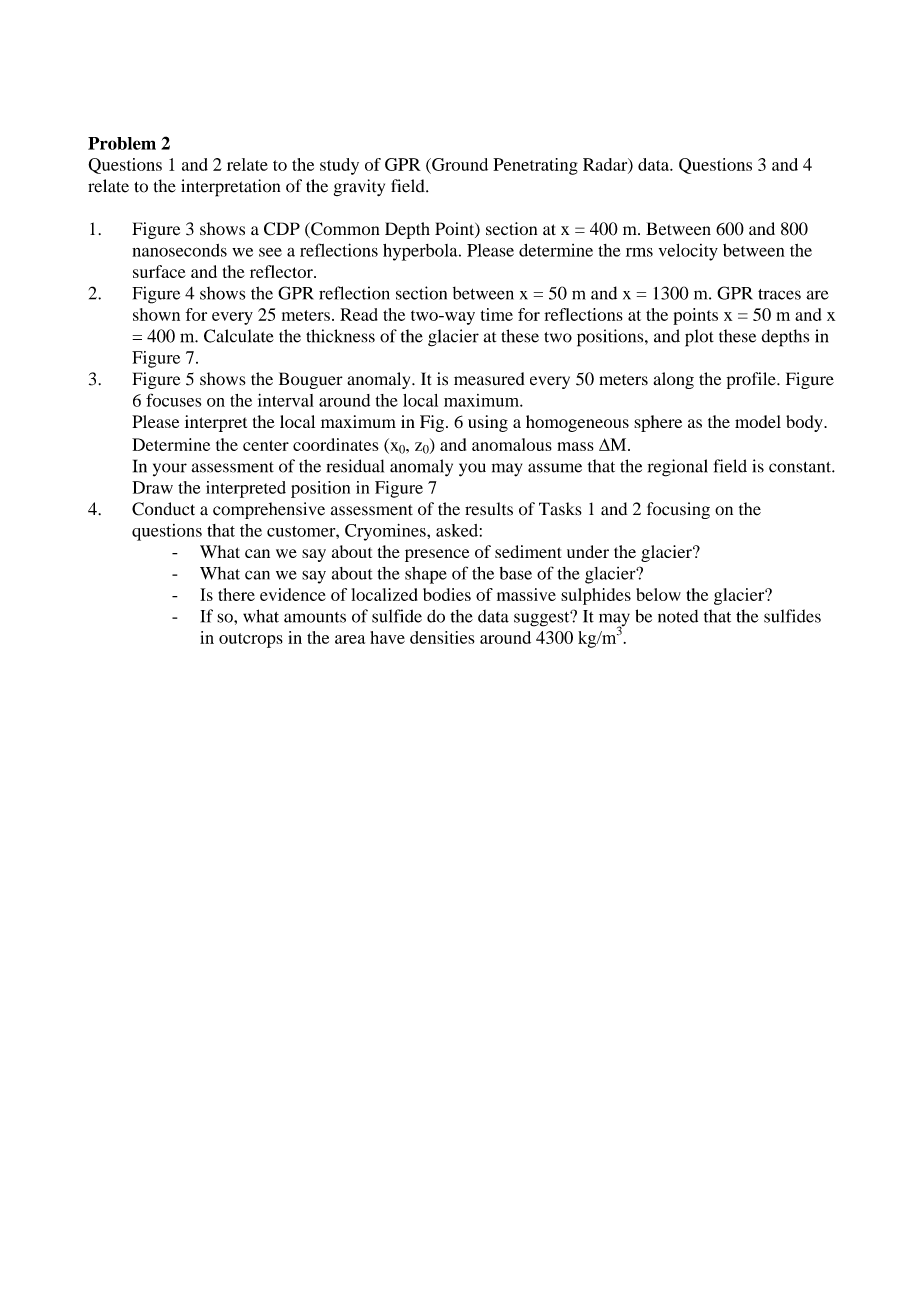  I want to click on outcrops, so click(251, 640).
